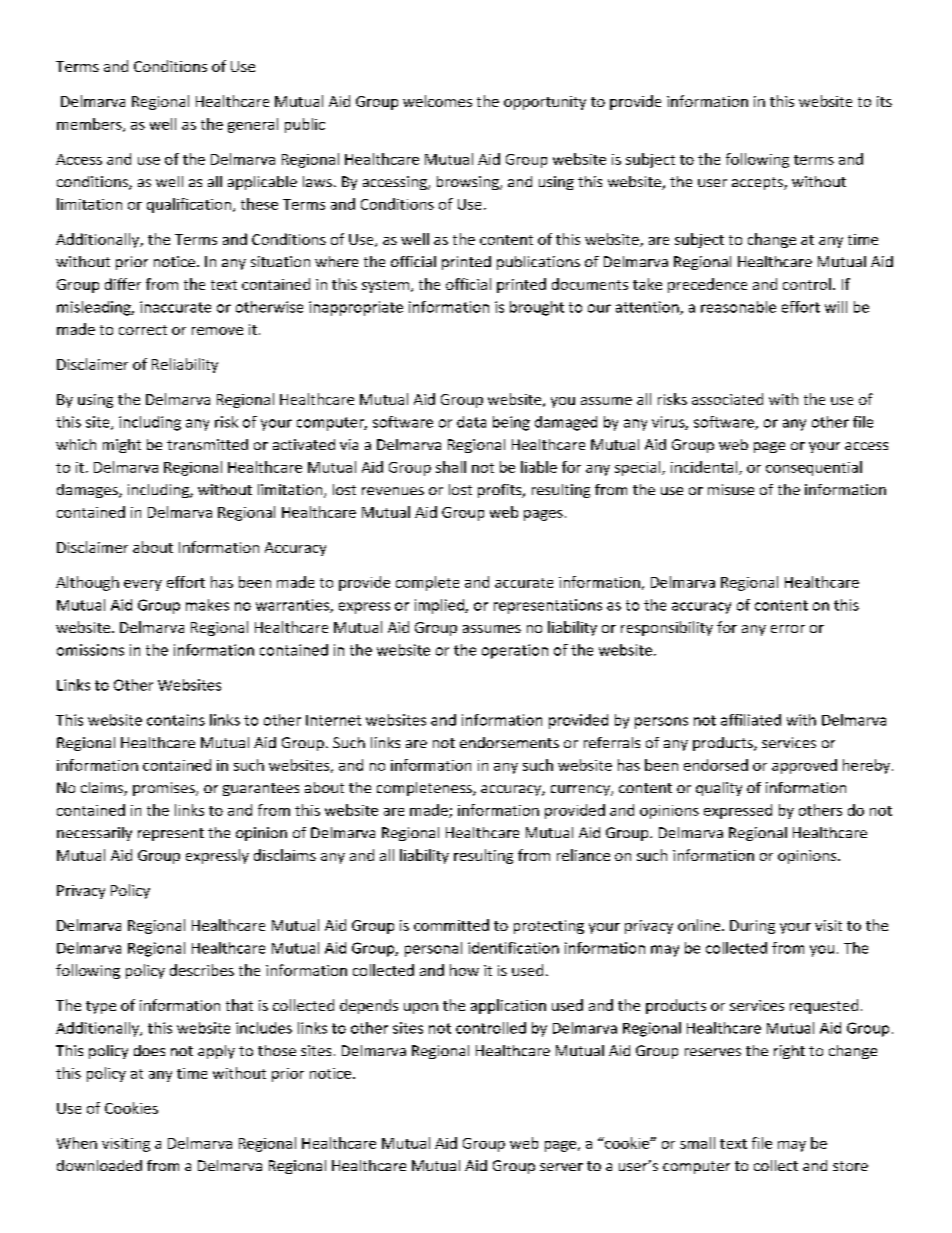  What do you see at coordinates (207, 605) in the screenshot?
I see `makes` at bounding box center [207, 605].
